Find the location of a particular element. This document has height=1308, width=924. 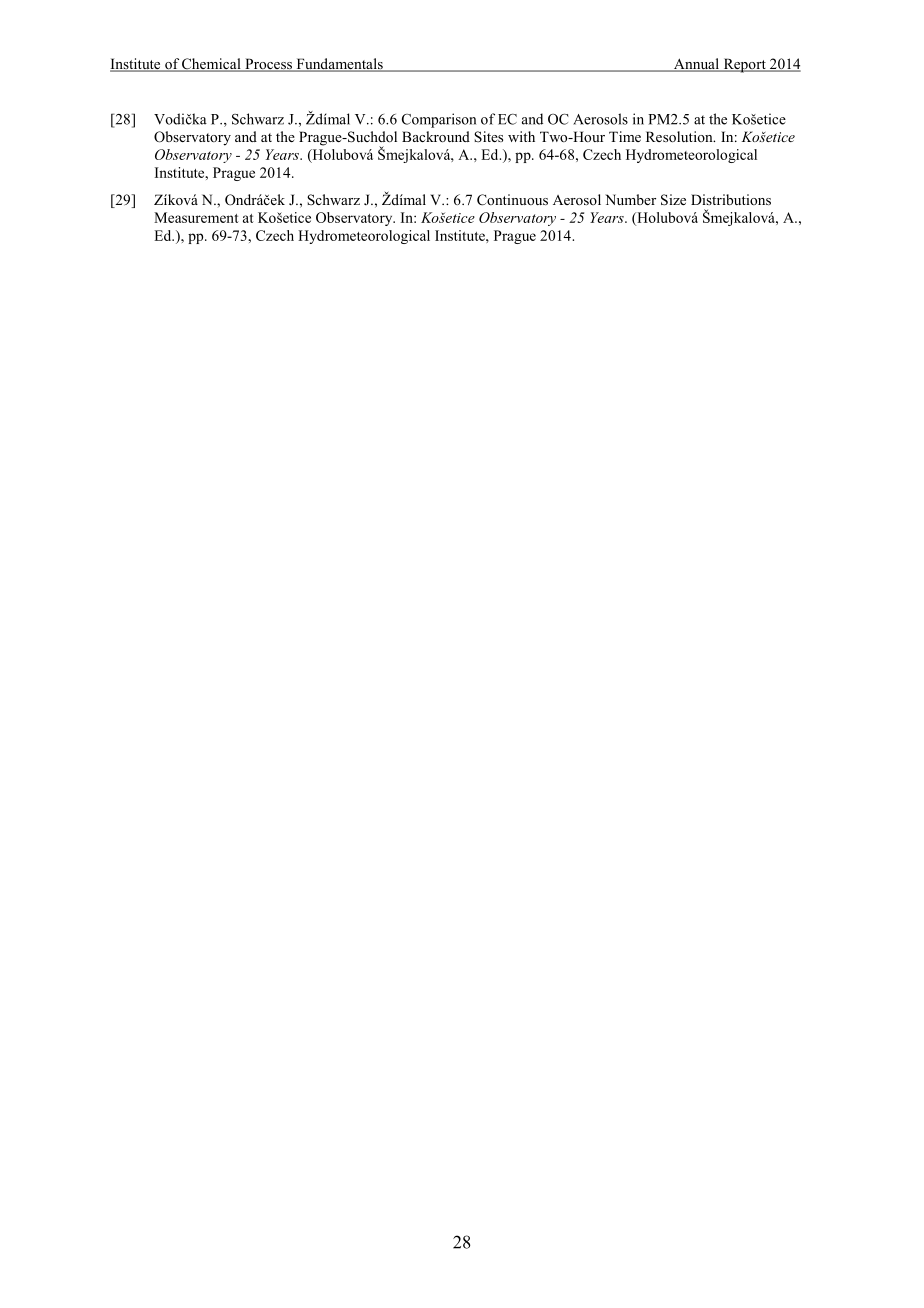

Continuous is located at coordinates (512, 200).
